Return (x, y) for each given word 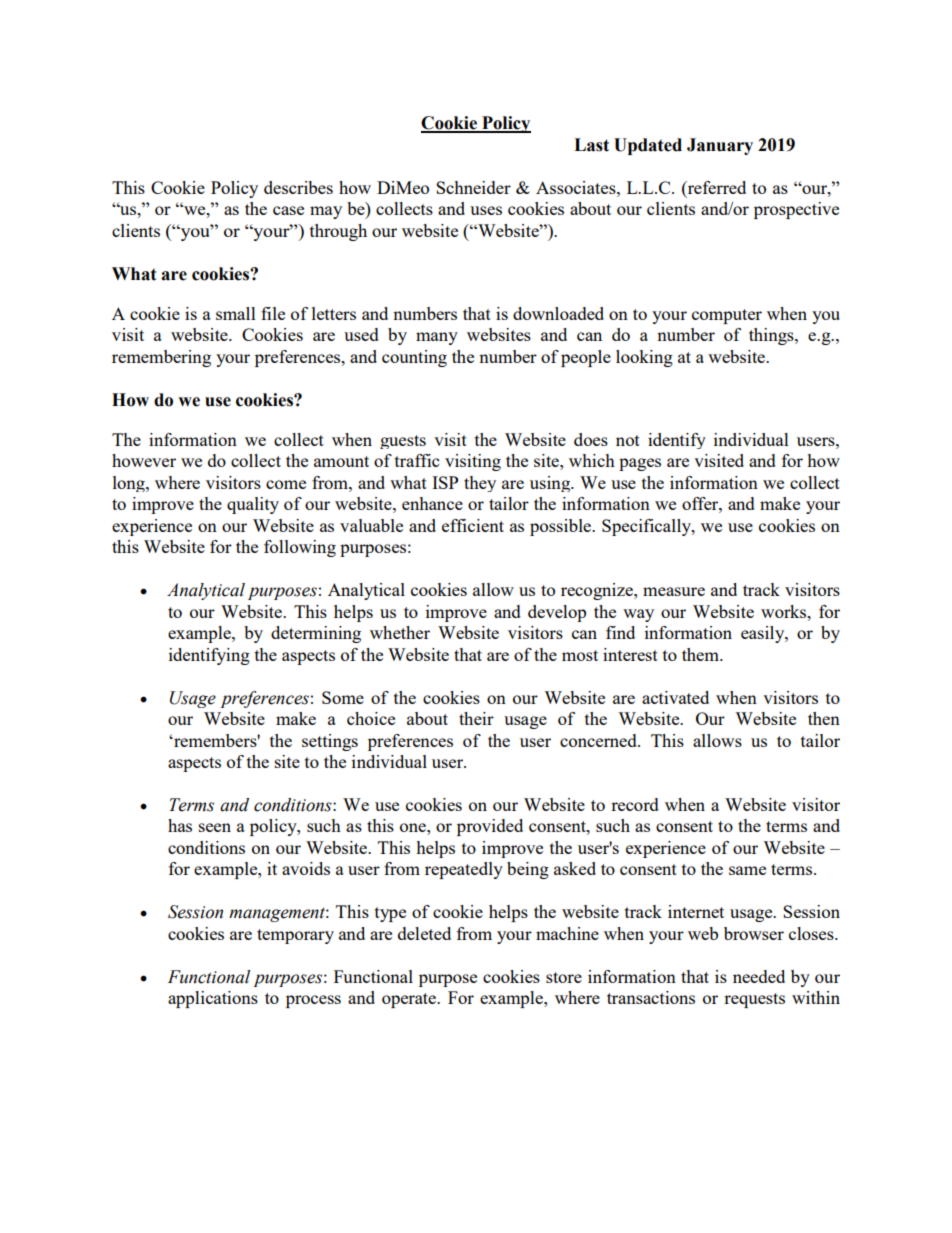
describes (298, 187)
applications (213, 999)
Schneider (473, 187)
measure (674, 591)
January (720, 146)
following (300, 548)
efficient (473, 525)
